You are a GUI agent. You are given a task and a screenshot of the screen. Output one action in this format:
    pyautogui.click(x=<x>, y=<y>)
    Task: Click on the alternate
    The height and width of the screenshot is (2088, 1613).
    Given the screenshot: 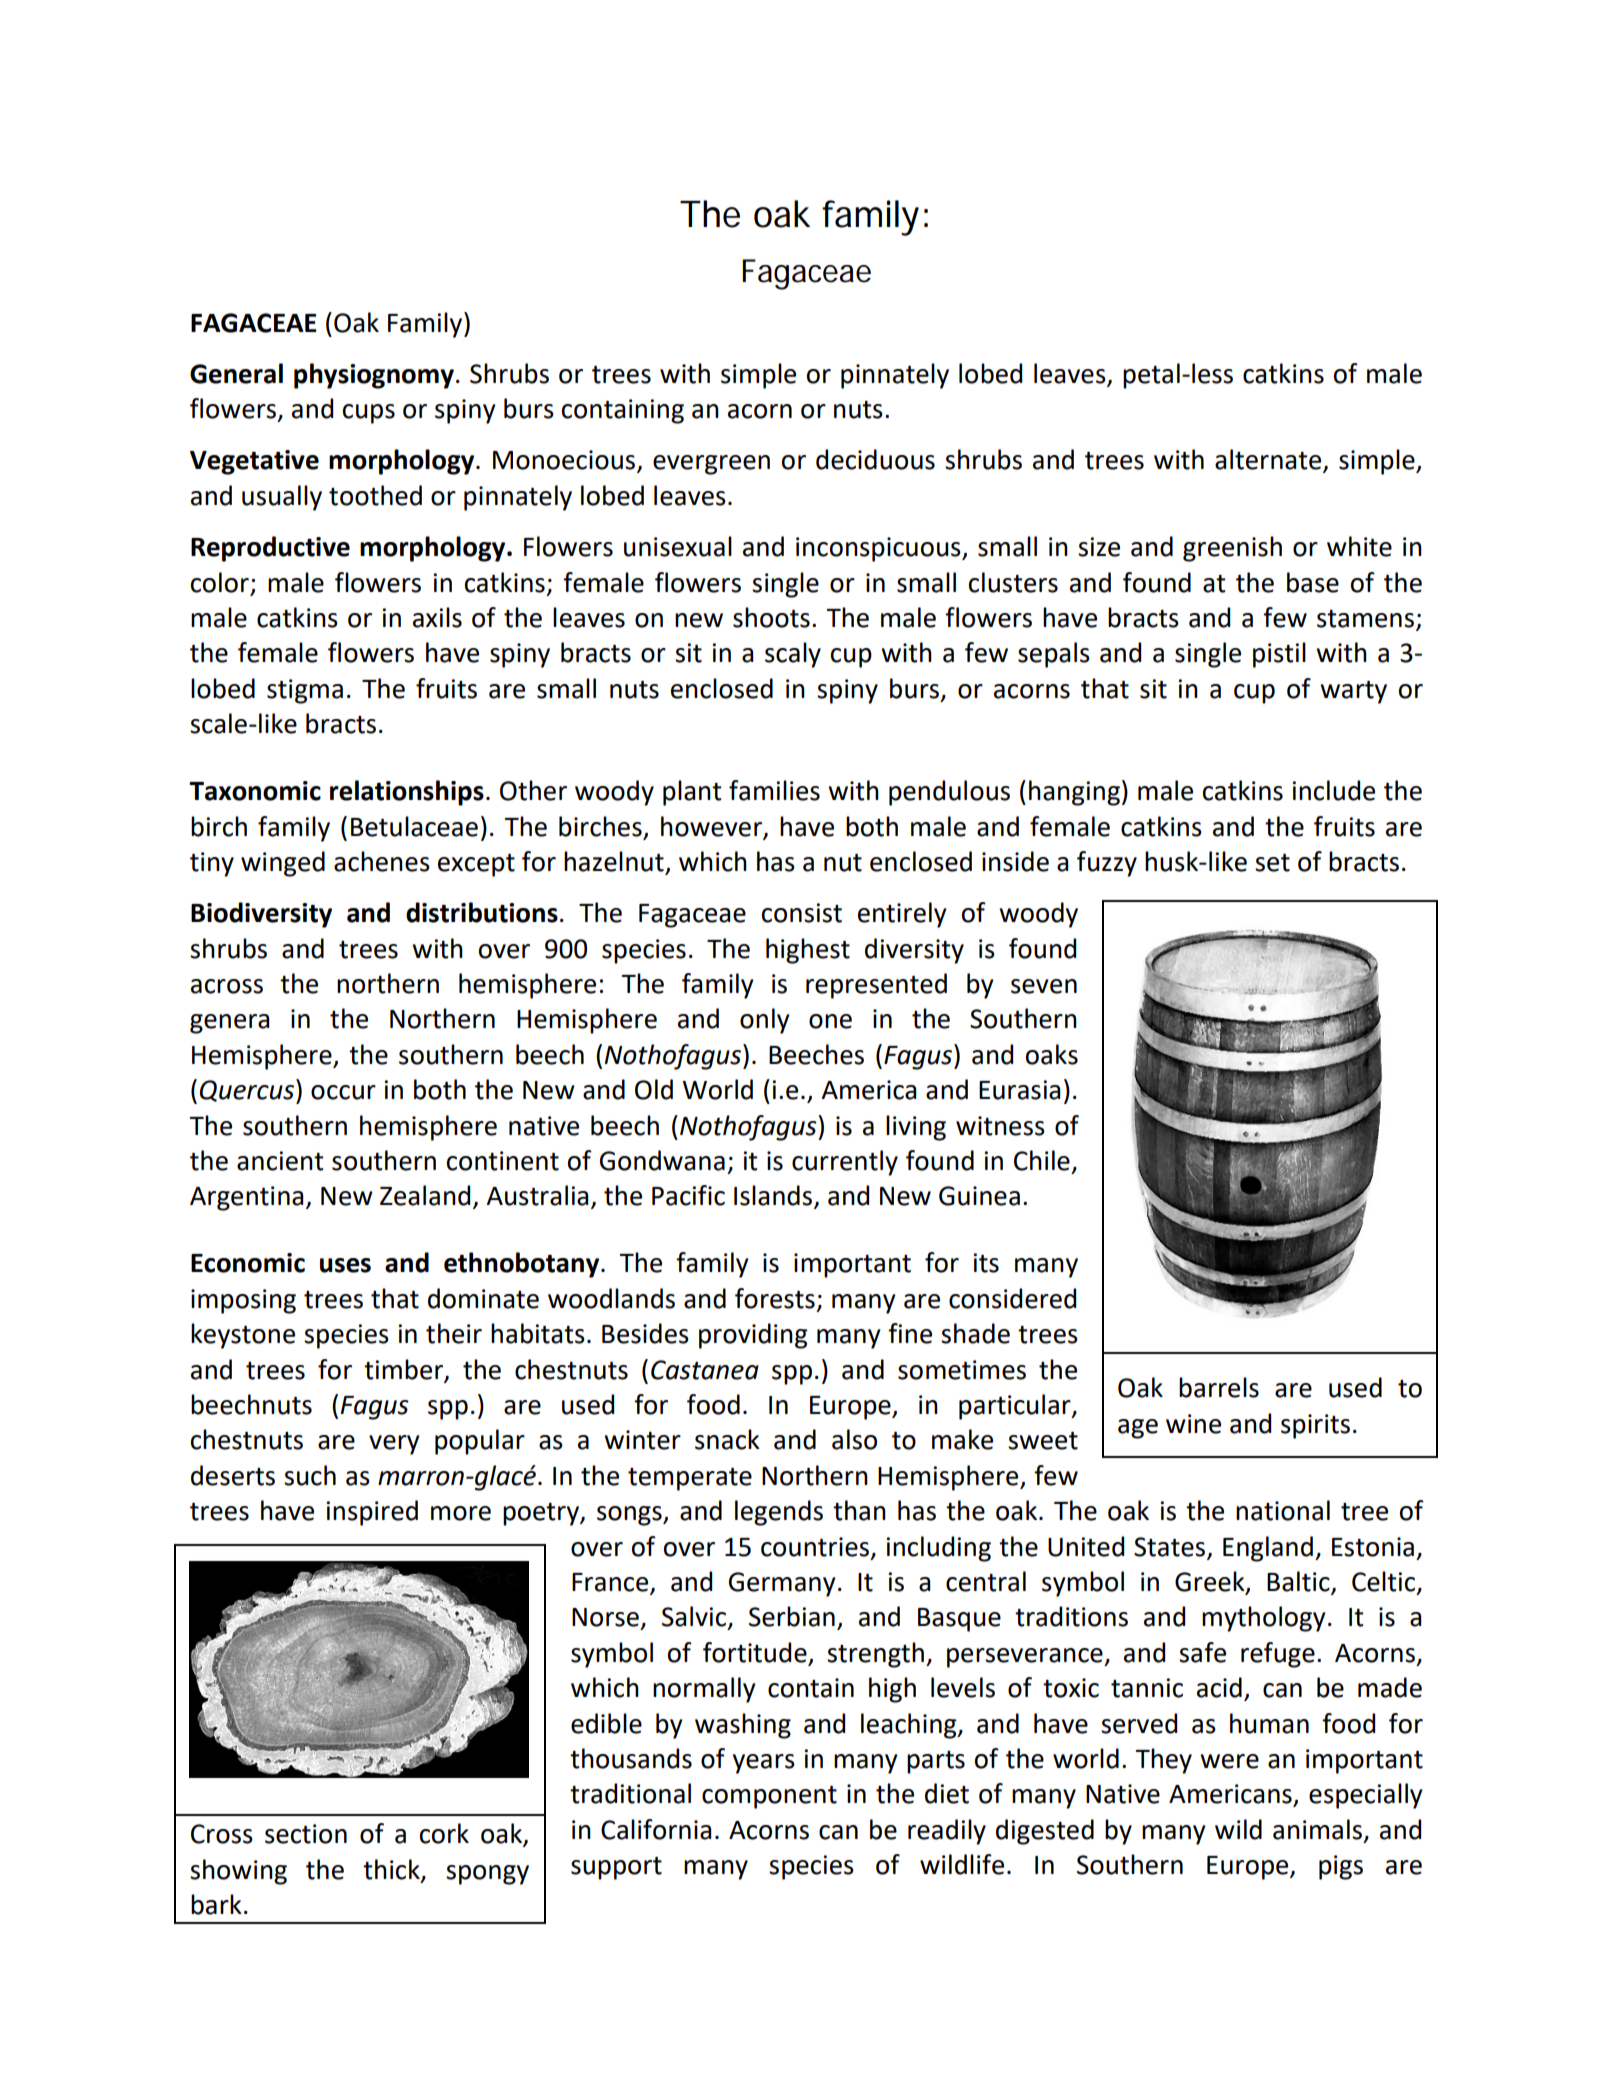 What is the action you would take?
    pyautogui.click(x=1269, y=460)
